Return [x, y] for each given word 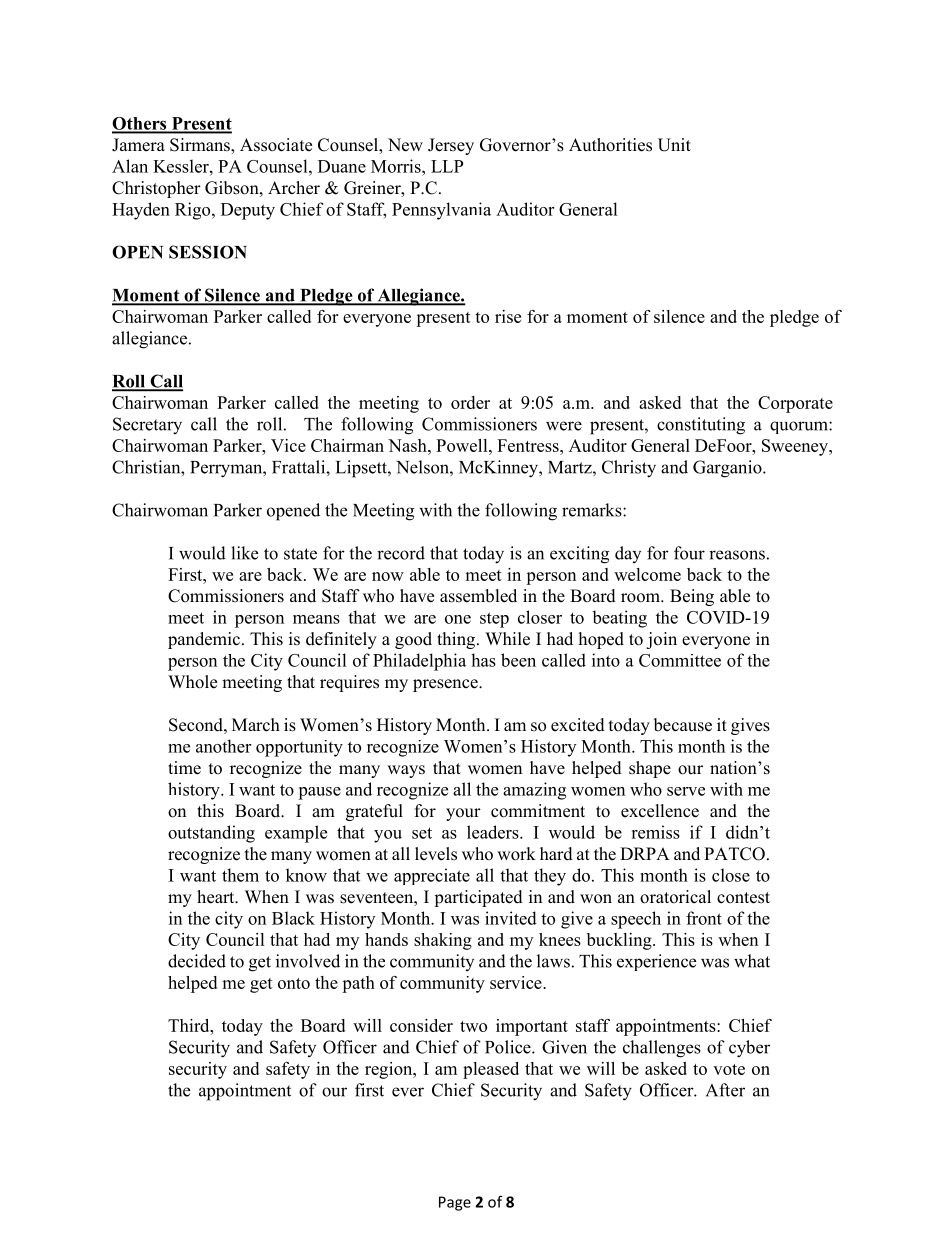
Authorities [610, 145]
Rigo [194, 211]
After [725, 1090]
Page [455, 1203]
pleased [491, 1070]
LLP [447, 166]
